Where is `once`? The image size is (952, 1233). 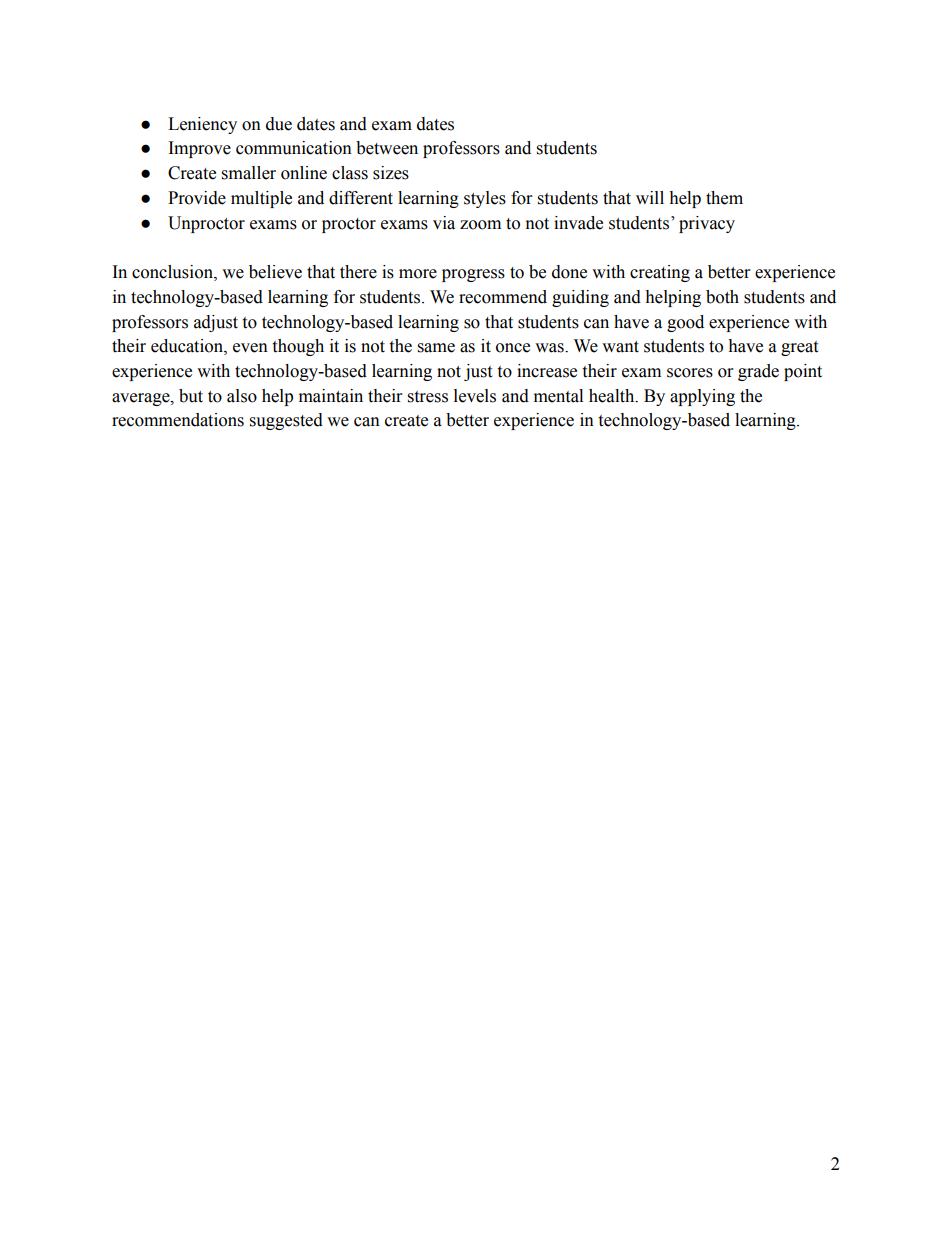 once is located at coordinates (513, 348).
